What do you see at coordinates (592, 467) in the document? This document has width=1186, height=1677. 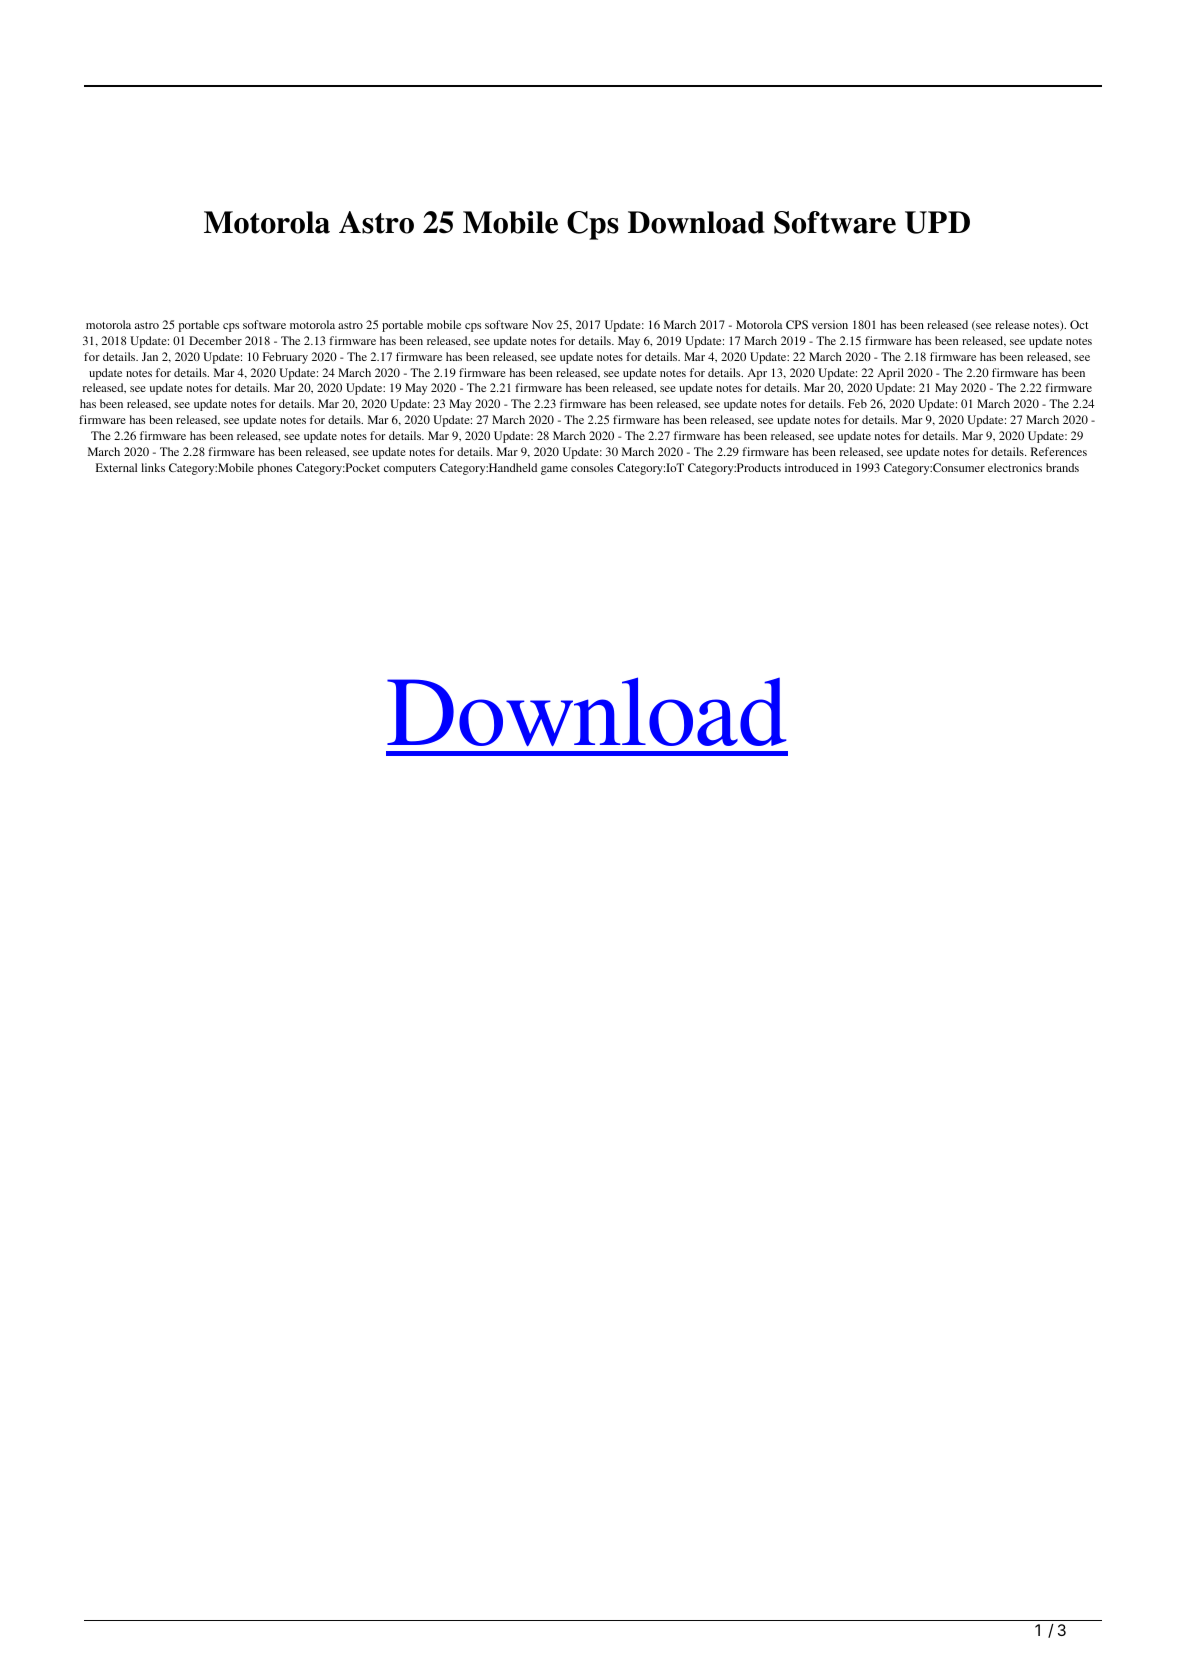 I see `consoles` at bounding box center [592, 467].
